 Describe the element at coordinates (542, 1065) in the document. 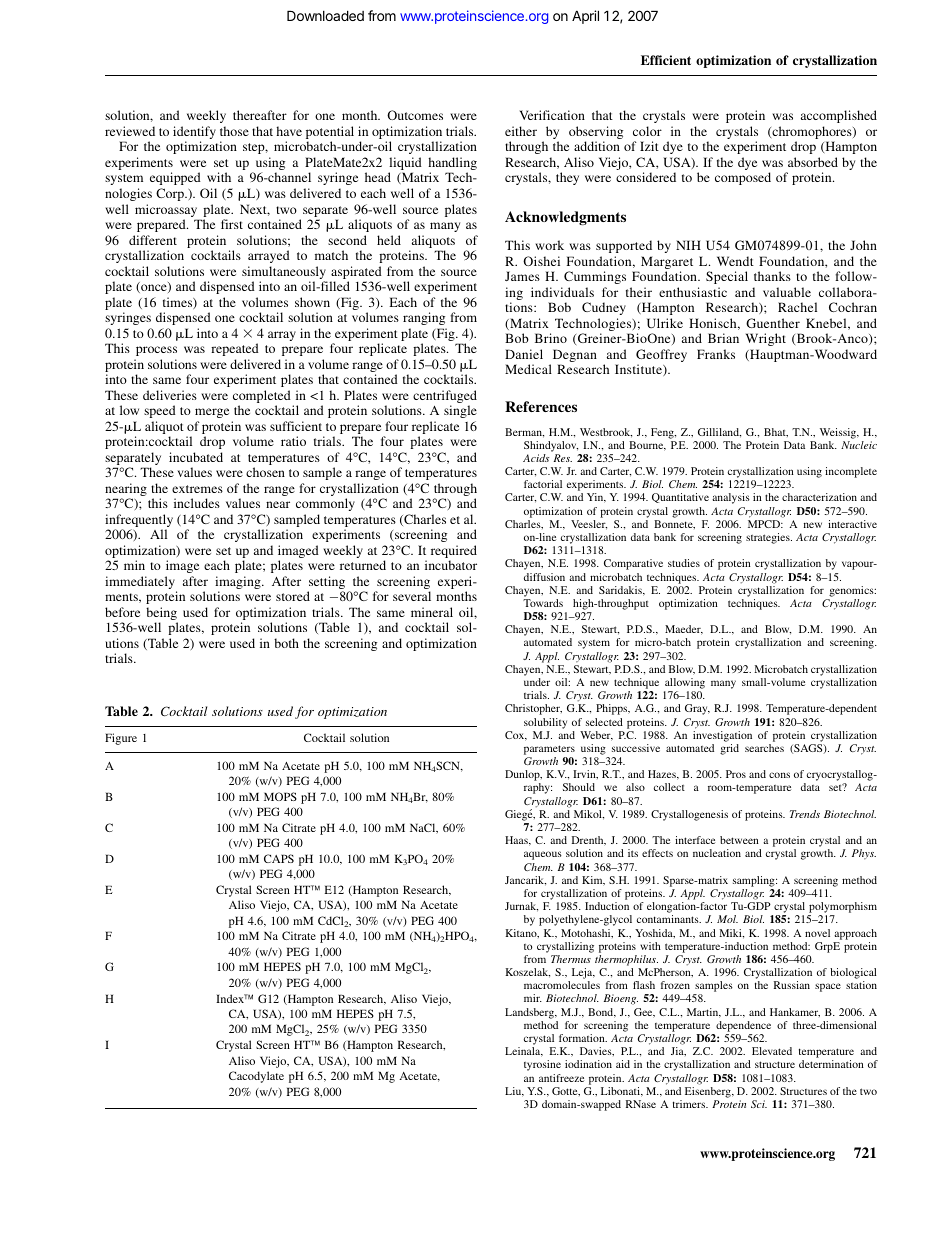

I see `tyrosine` at that location.
